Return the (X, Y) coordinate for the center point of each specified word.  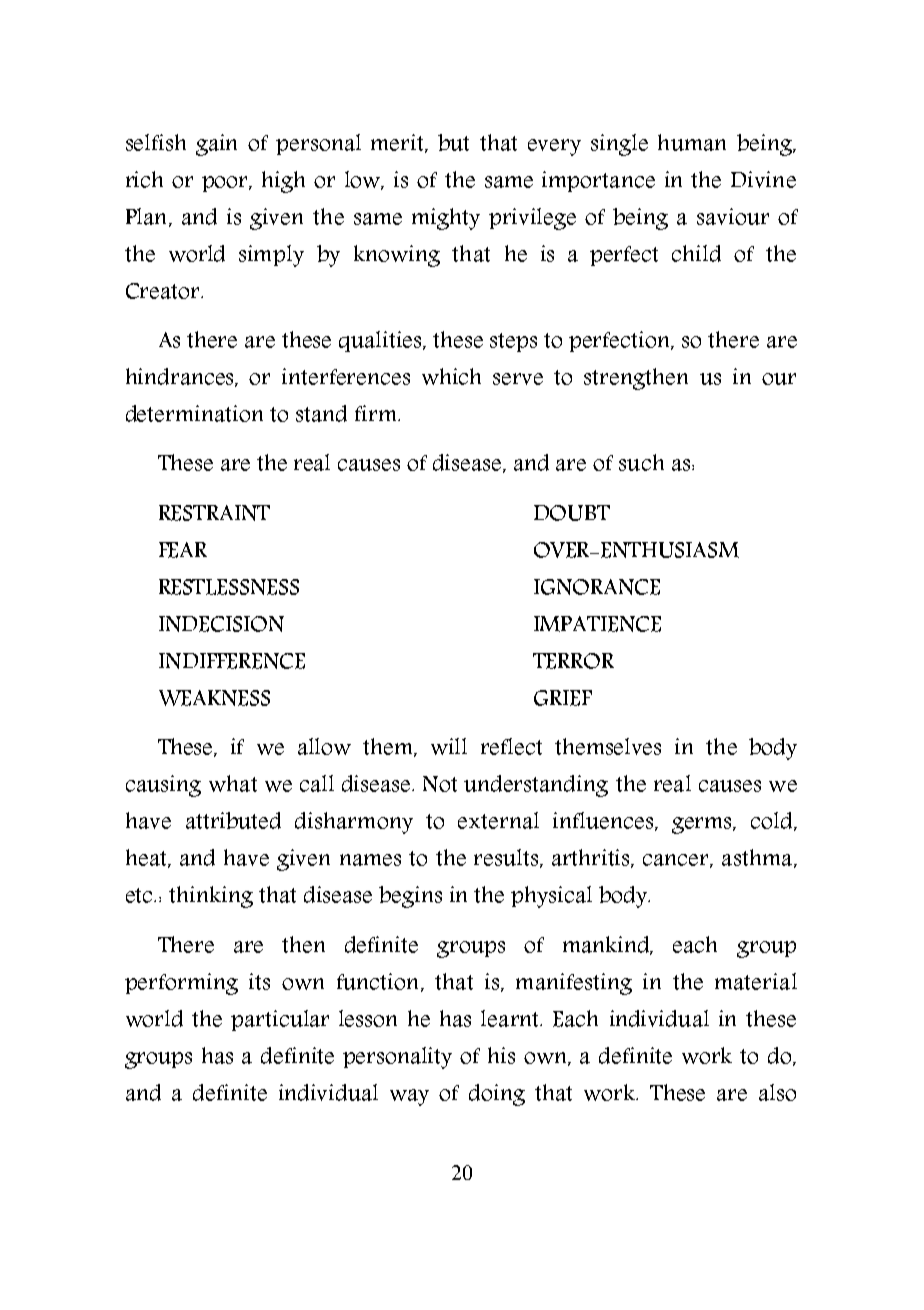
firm (377, 413)
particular (280, 1020)
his (501, 1055)
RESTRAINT (214, 513)
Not (440, 784)
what (233, 783)
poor (226, 184)
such (641, 462)
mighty (446, 219)
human (692, 142)
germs (703, 825)
